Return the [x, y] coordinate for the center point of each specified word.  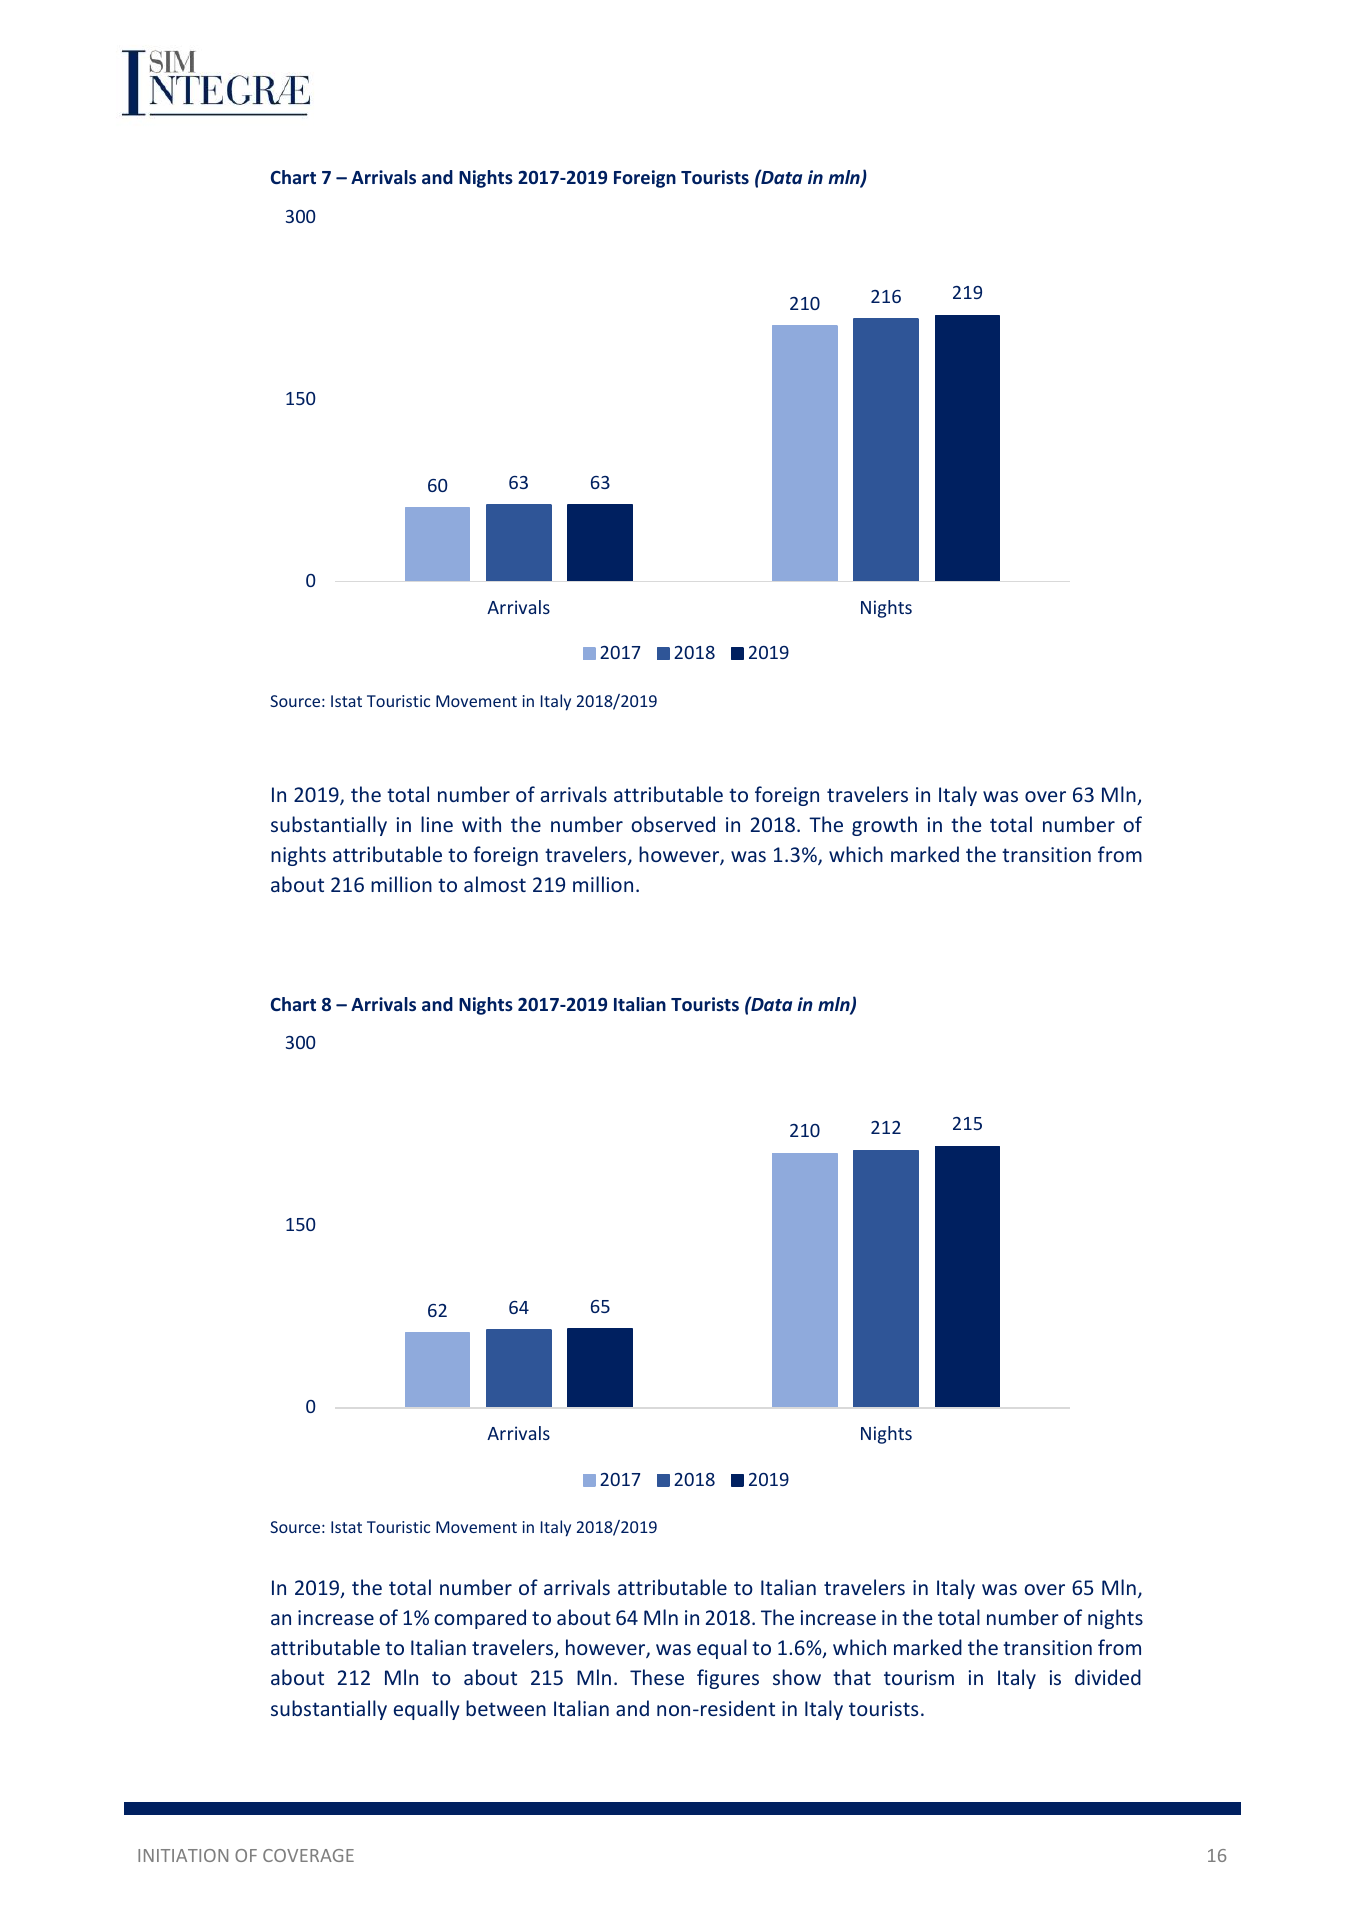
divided [1108, 1677]
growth [884, 826]
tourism [919, 1677]
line [437, 824]
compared [480, 1619]
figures [728, 1679]
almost [495, 884]
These [657, 1677]
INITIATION [183, 1855]
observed [673, 824]
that [852, 1677]
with [481, 824]
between [506, 1708]
